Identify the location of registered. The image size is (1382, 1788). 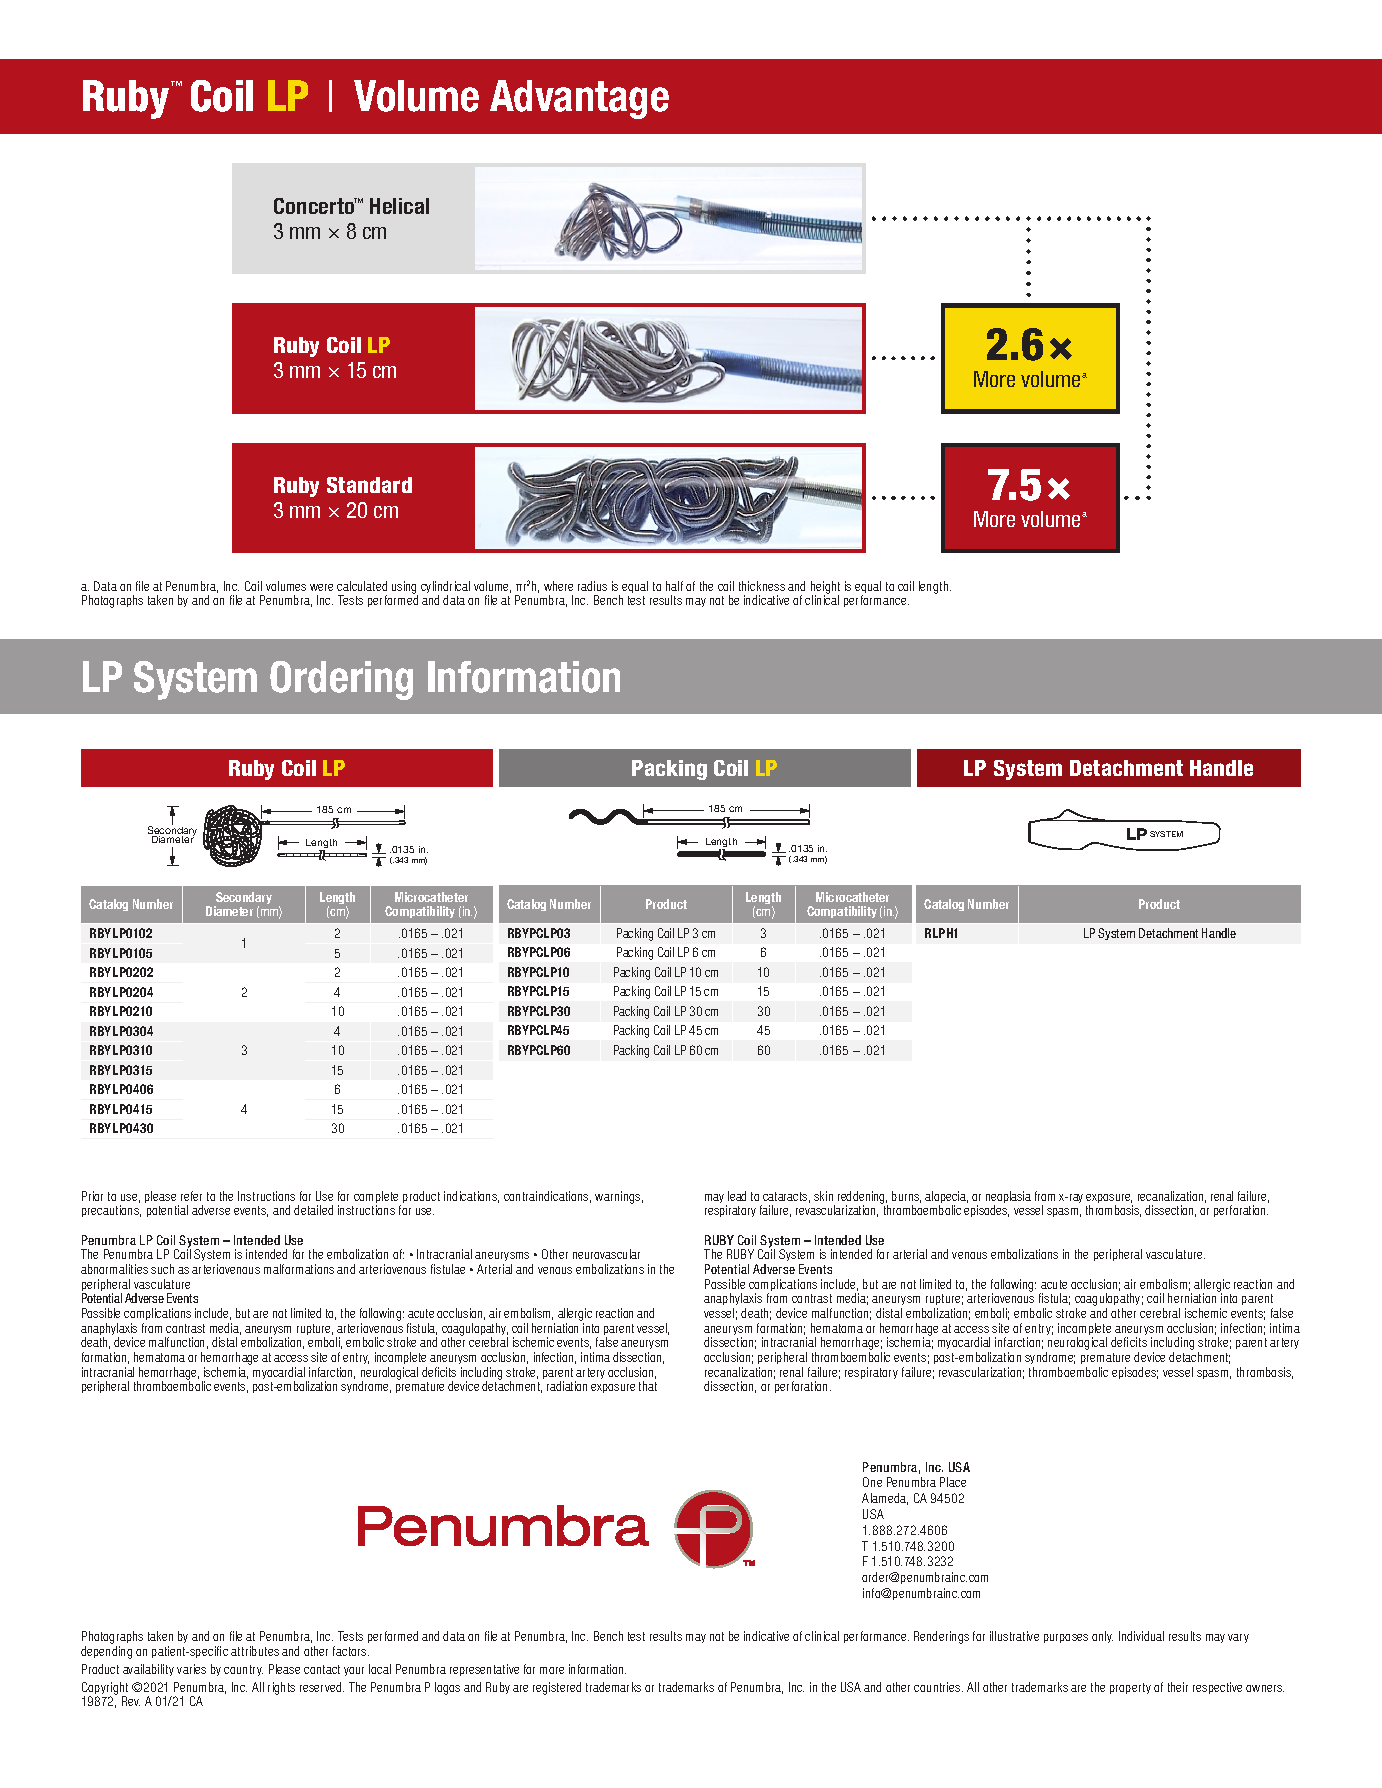
(557, 1688).
